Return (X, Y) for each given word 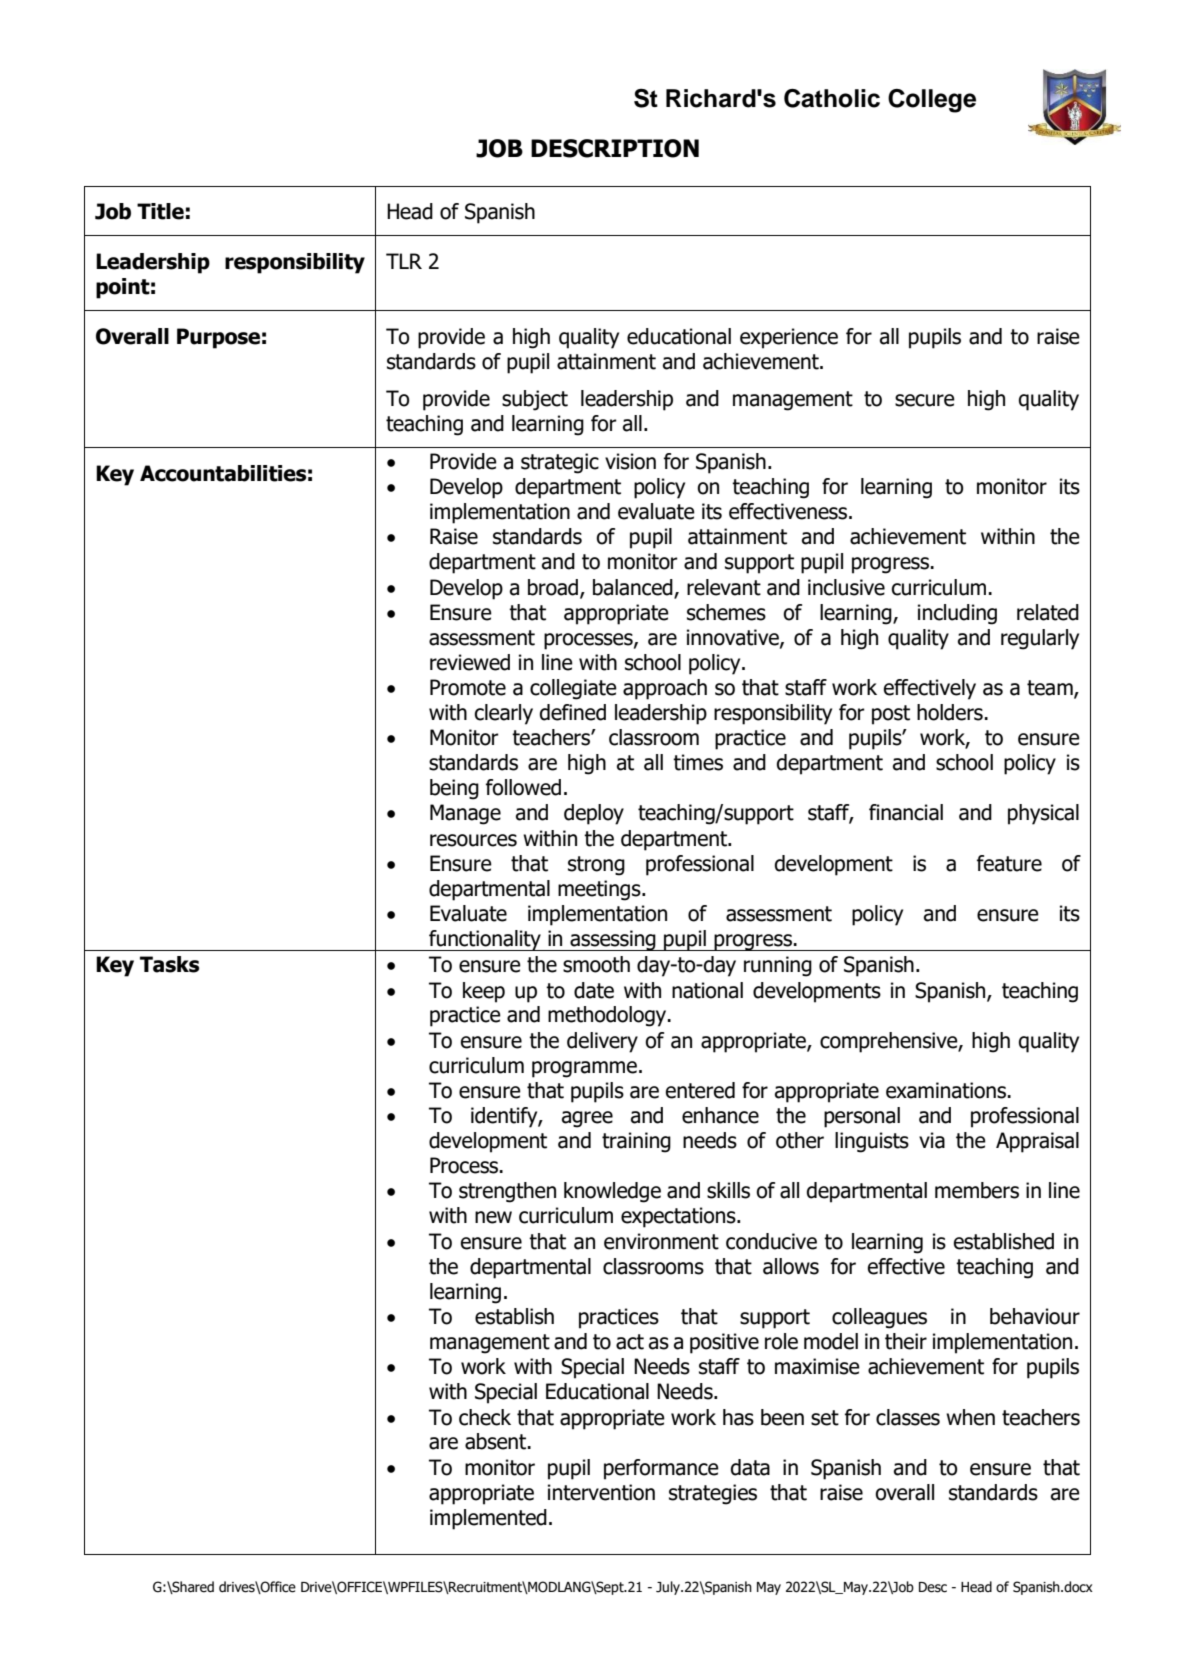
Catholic (832, 98)
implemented (488, 1519)
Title (160, 211)
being (454, 789)
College (932, 101)
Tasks (169, 964)
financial (906, 812)
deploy (594, 814)
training (636, 1142)
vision (630, 461)
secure (925, 400)
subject (535, 400)
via (932, 1140)
